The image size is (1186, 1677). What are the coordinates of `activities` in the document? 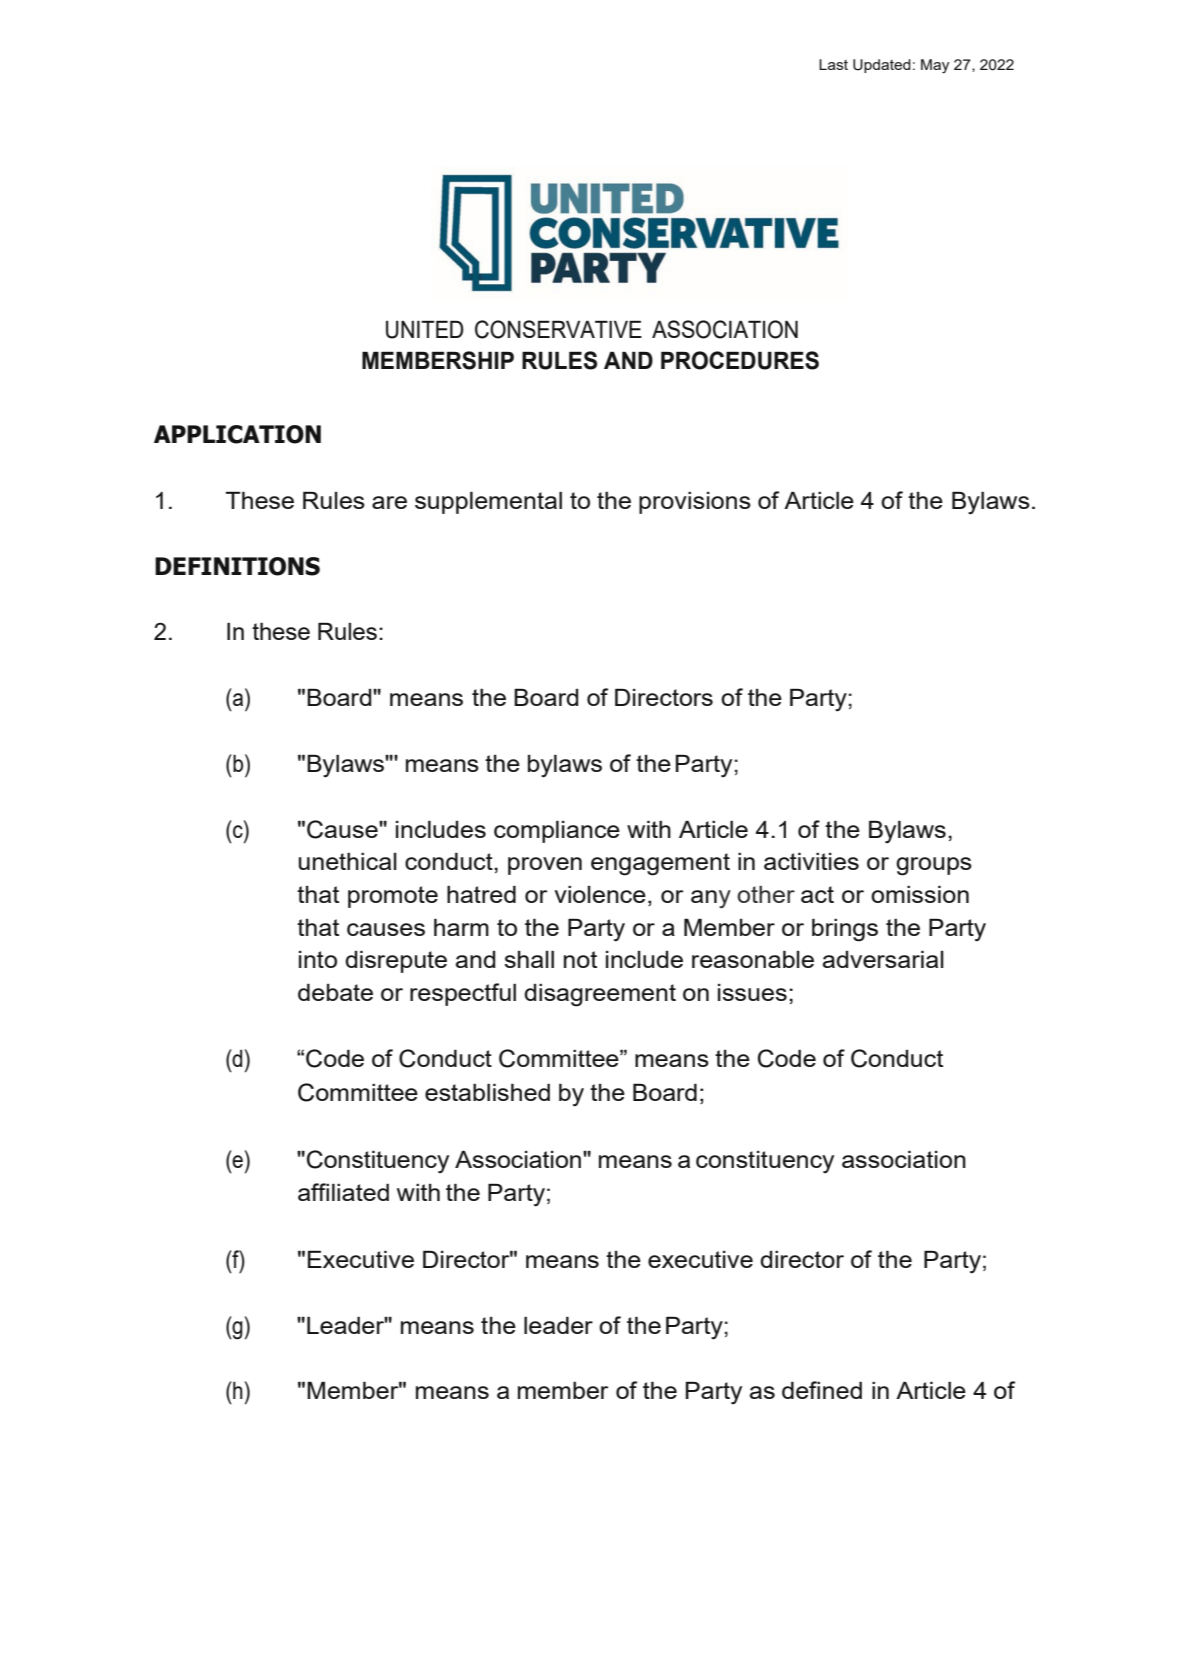 It's located at (811, 861).
